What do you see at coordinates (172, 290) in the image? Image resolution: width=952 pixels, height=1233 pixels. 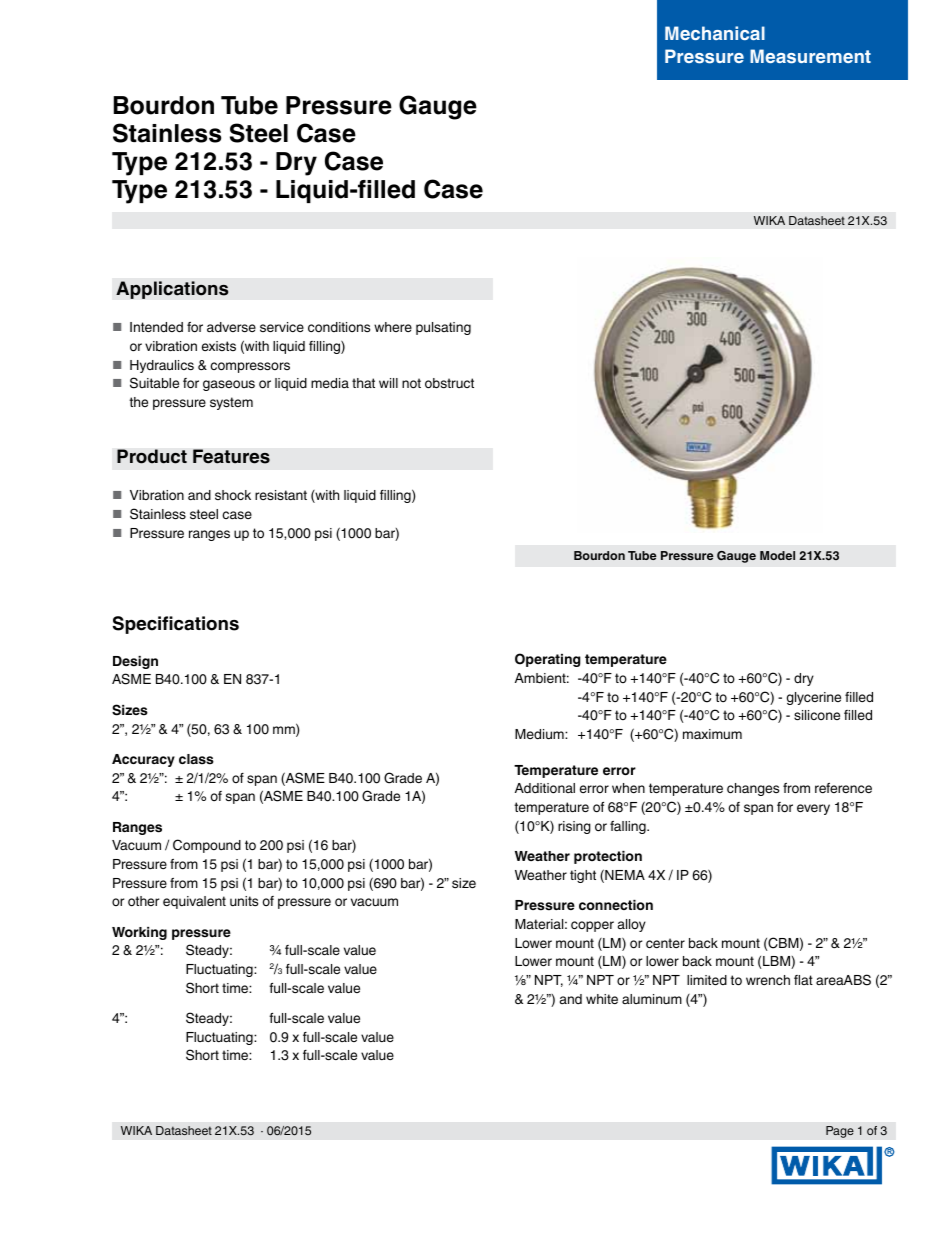 I see `Applications` at bounding box center [172, 290].
